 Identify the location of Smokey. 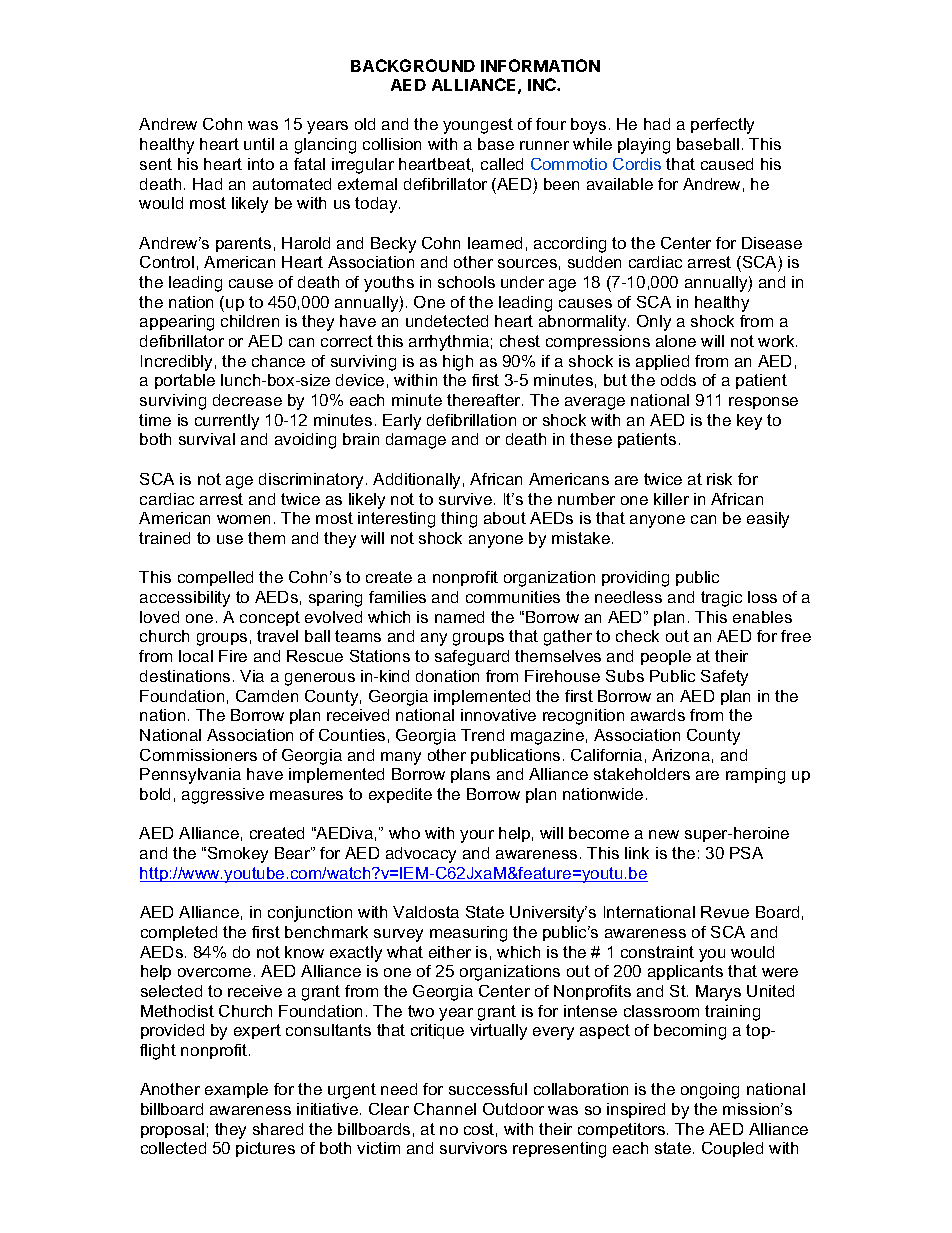
(238, 855).
